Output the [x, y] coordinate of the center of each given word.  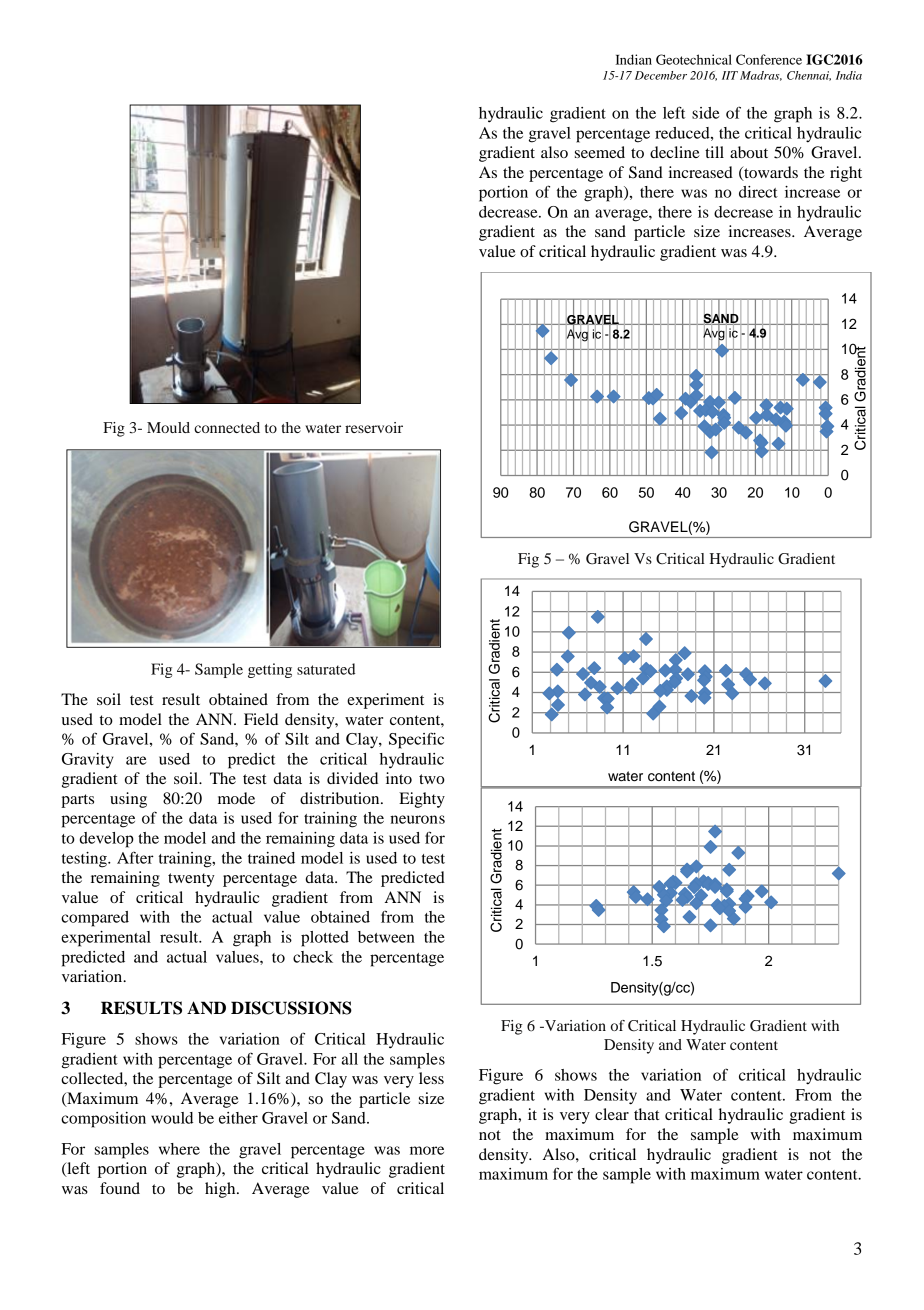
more [427, 1150]
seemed [600, 152]
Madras [761, 76]
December [661, 75]
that [646, 1114]
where [179, 1149]
